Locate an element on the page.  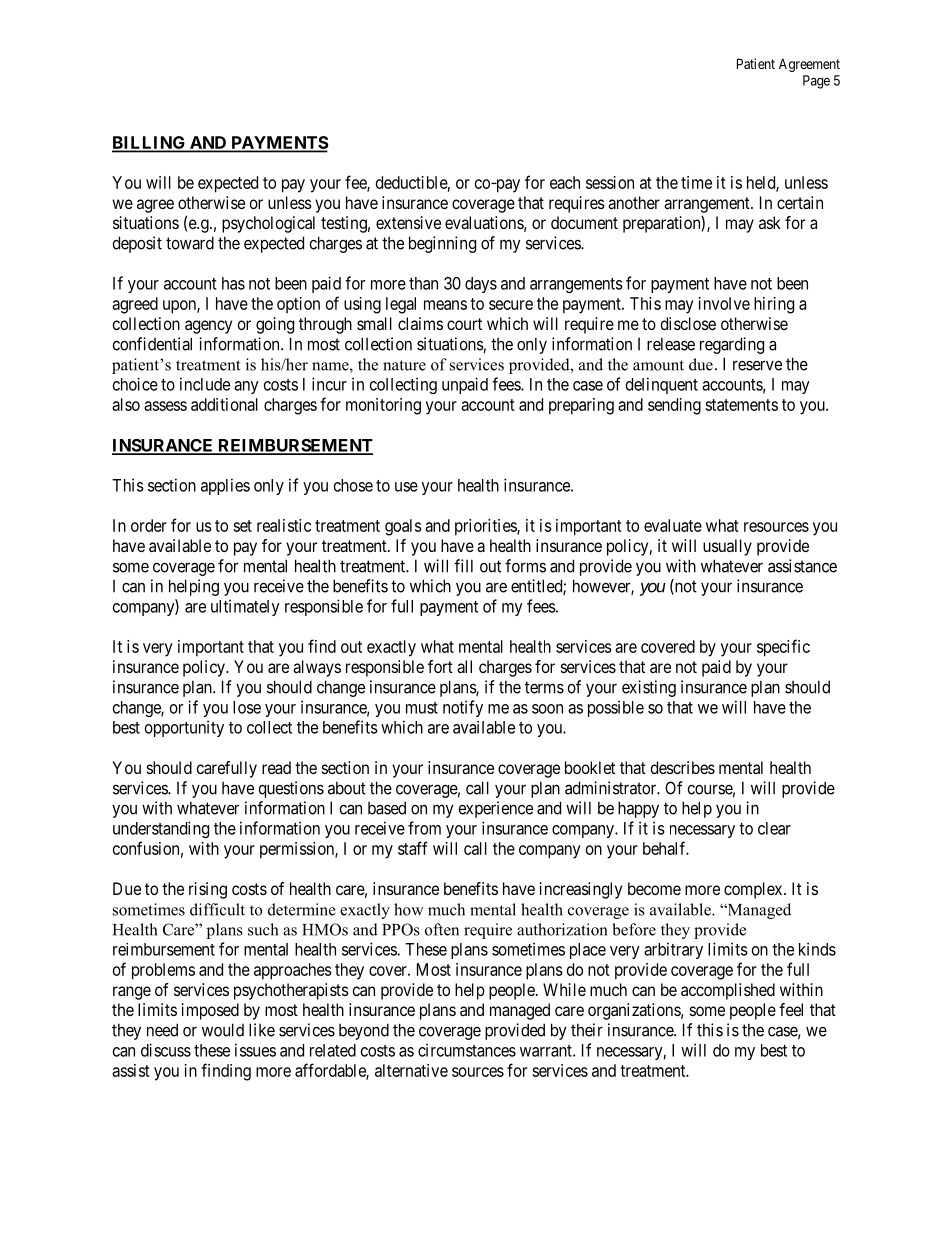
BILLING is located at coordinates (150, 144).
